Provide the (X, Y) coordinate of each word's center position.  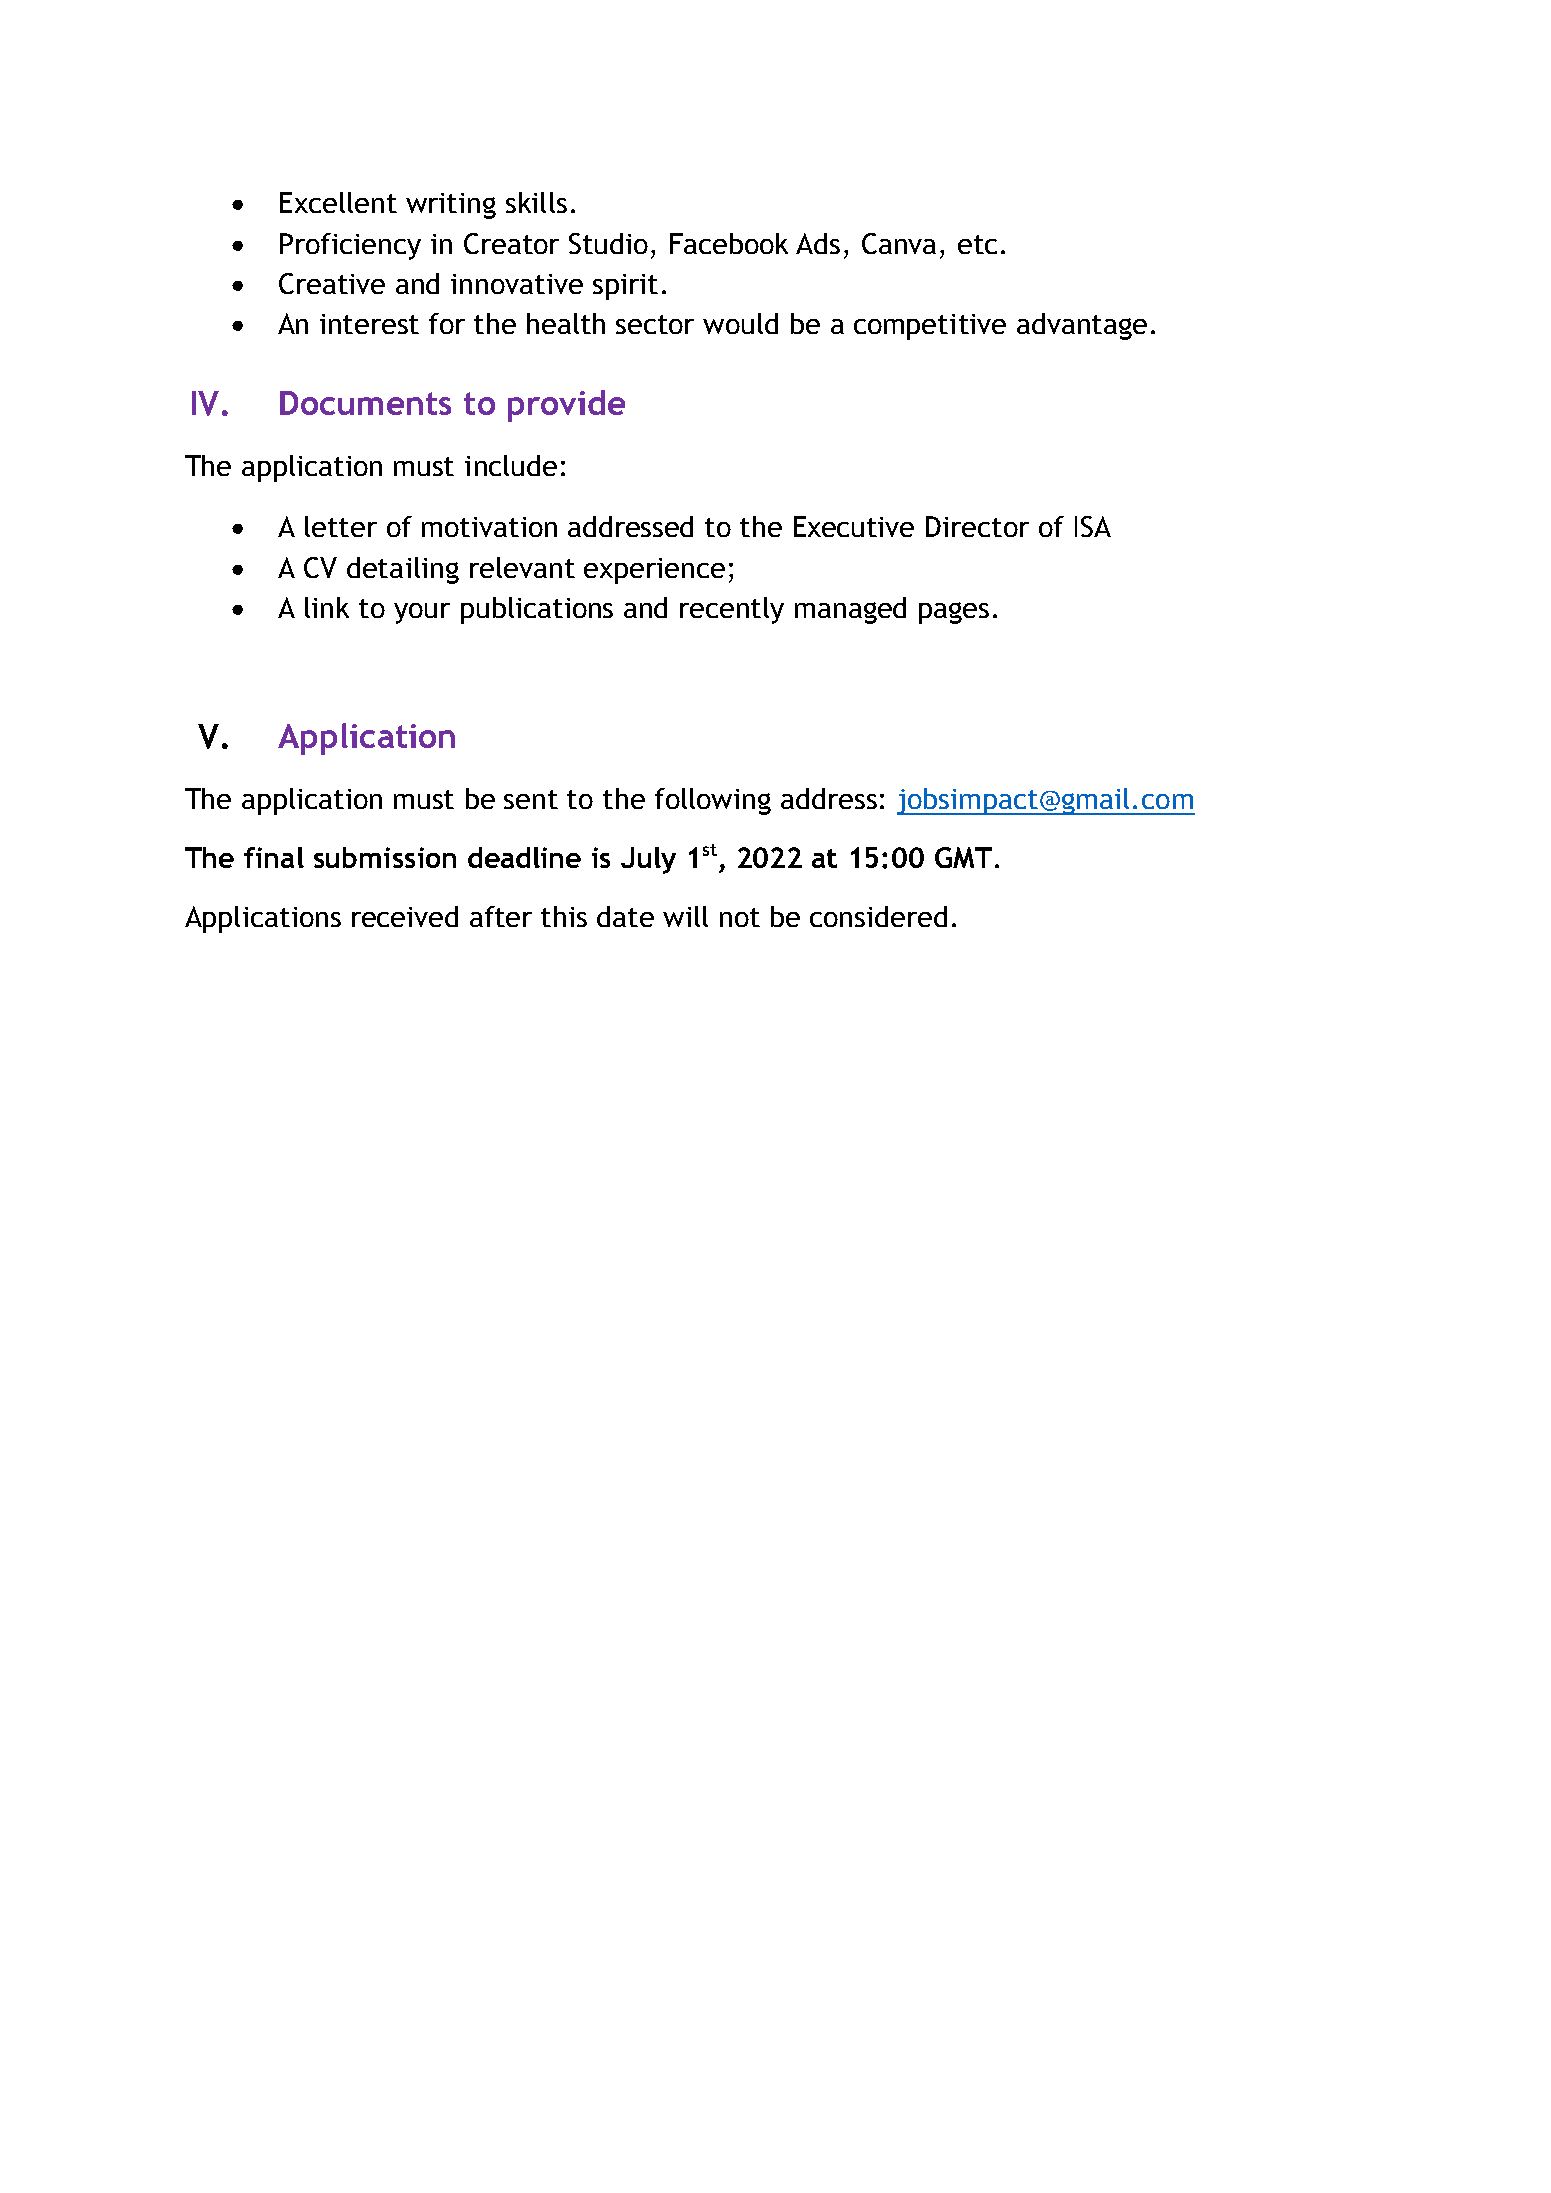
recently (732, 610)
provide (566, 406)
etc (977, 244)
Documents (365, 403)
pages (954, 613)
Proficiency (350, 246)
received (405, 916)
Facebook (729, 243)
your (422, 613)
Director (977, 526)
